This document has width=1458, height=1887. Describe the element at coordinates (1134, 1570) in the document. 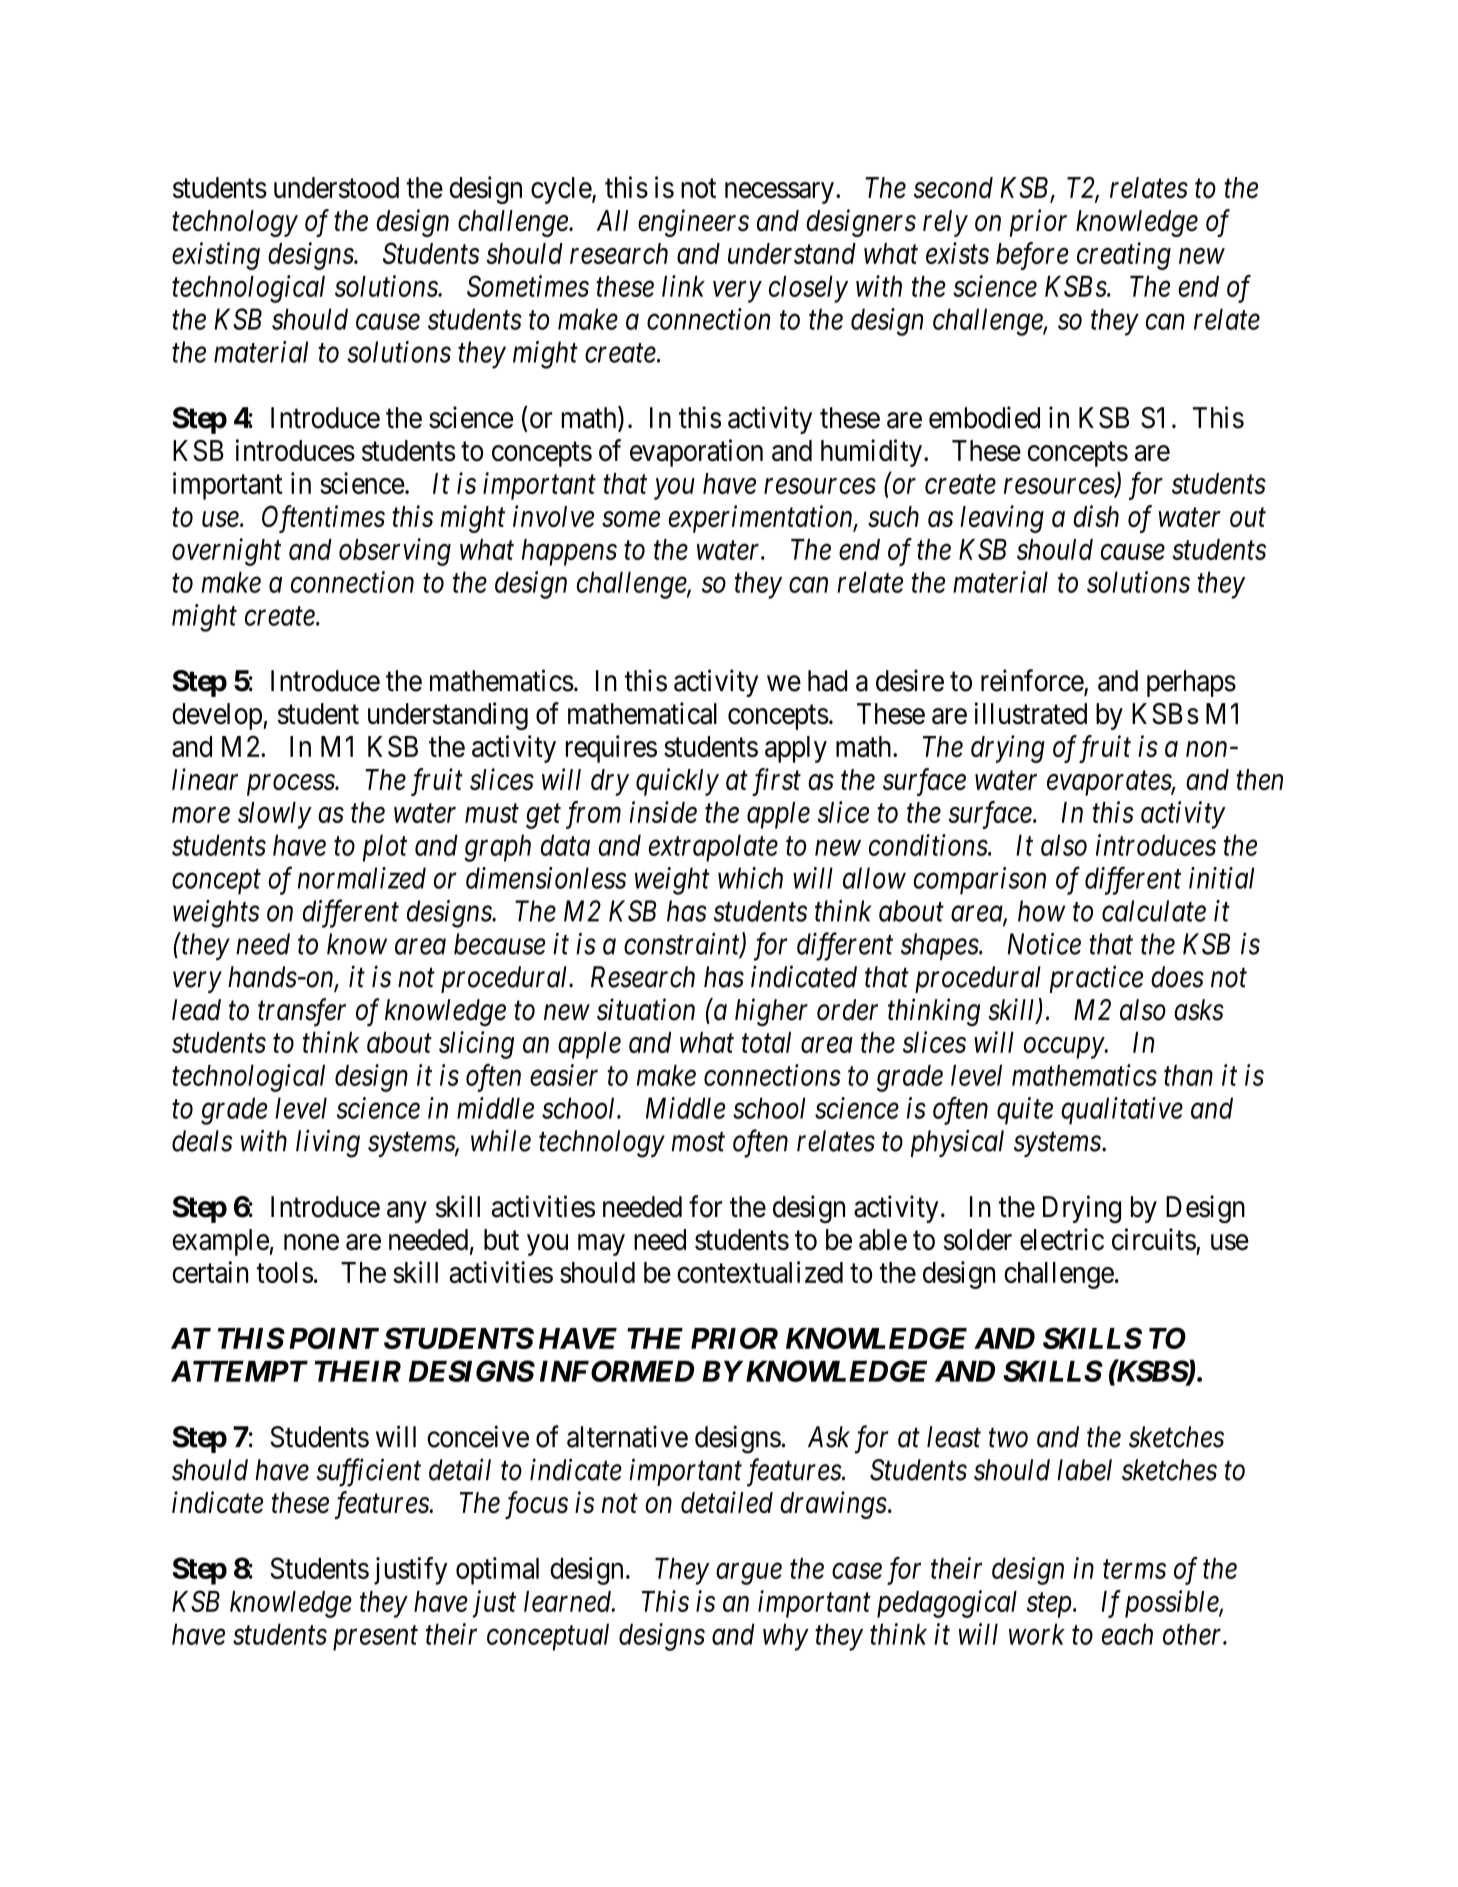

I see `terms` at that location.
